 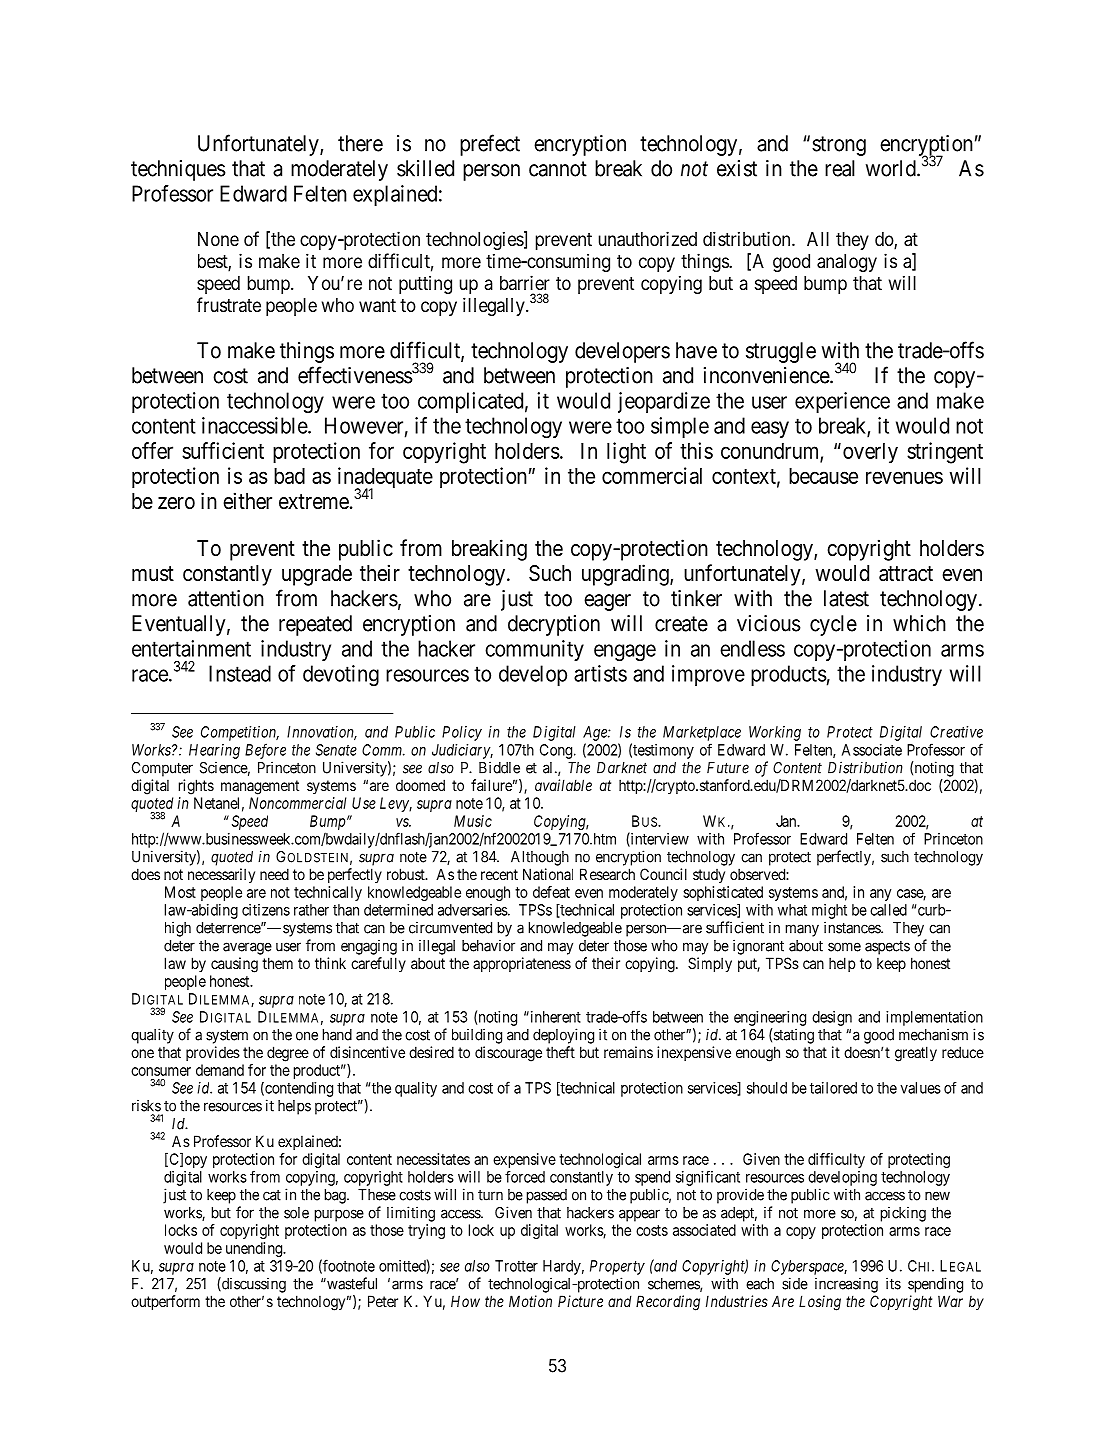 What do you see at coordinates (165, 1302) in the screenshot?
I see `outperform` at bounding box center [165, 1302].
